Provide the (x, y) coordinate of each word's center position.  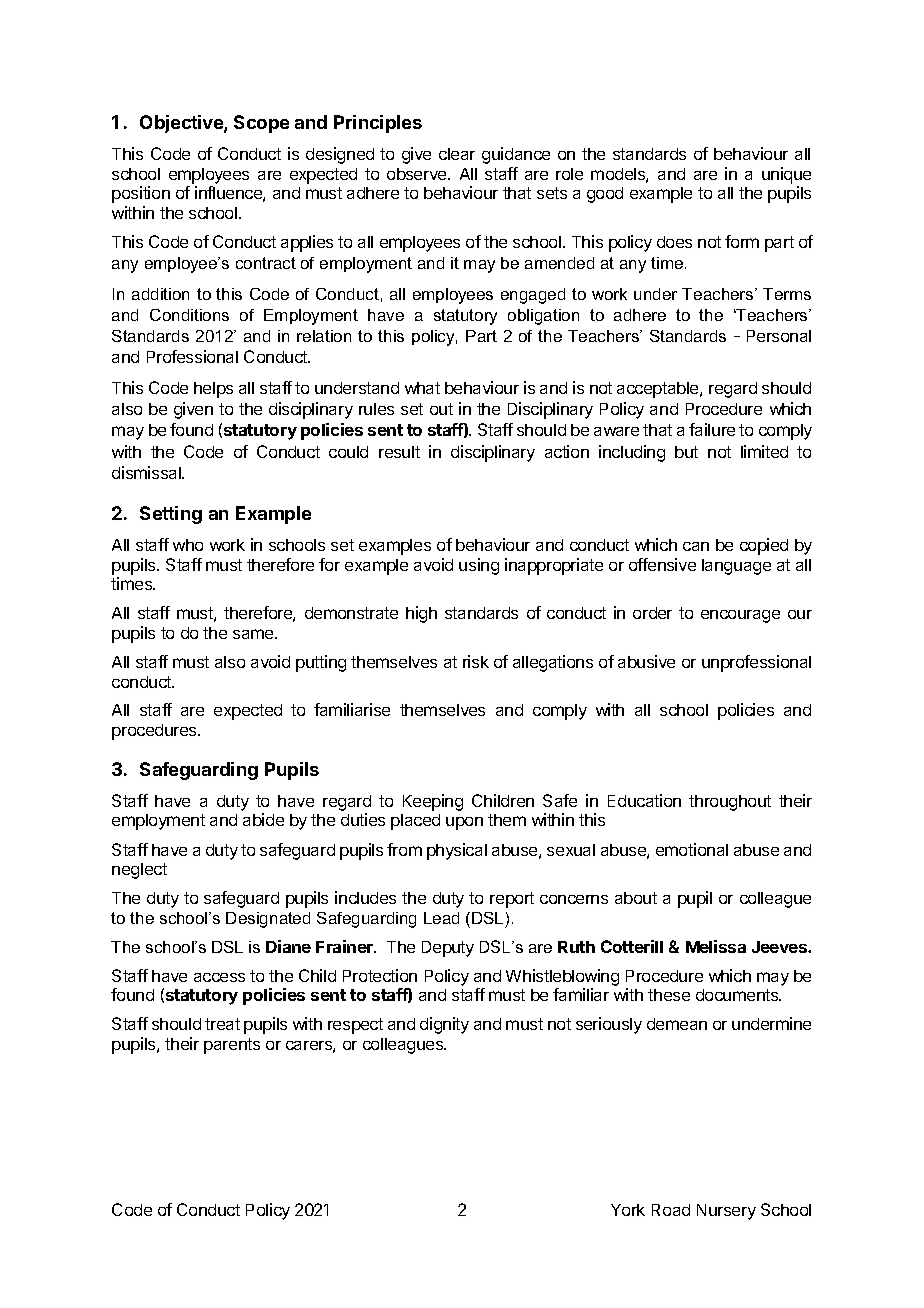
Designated (268, 920)
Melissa (716, 946)
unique (786, 175)
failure (712, 429)
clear (457, 154)
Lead (441, 918)
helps (213, 390)
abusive (646, 661)
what (422, 388)
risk (476, 661)
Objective (182, 124)
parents (232, 1046)
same (254, 634)
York (628, 1210)
